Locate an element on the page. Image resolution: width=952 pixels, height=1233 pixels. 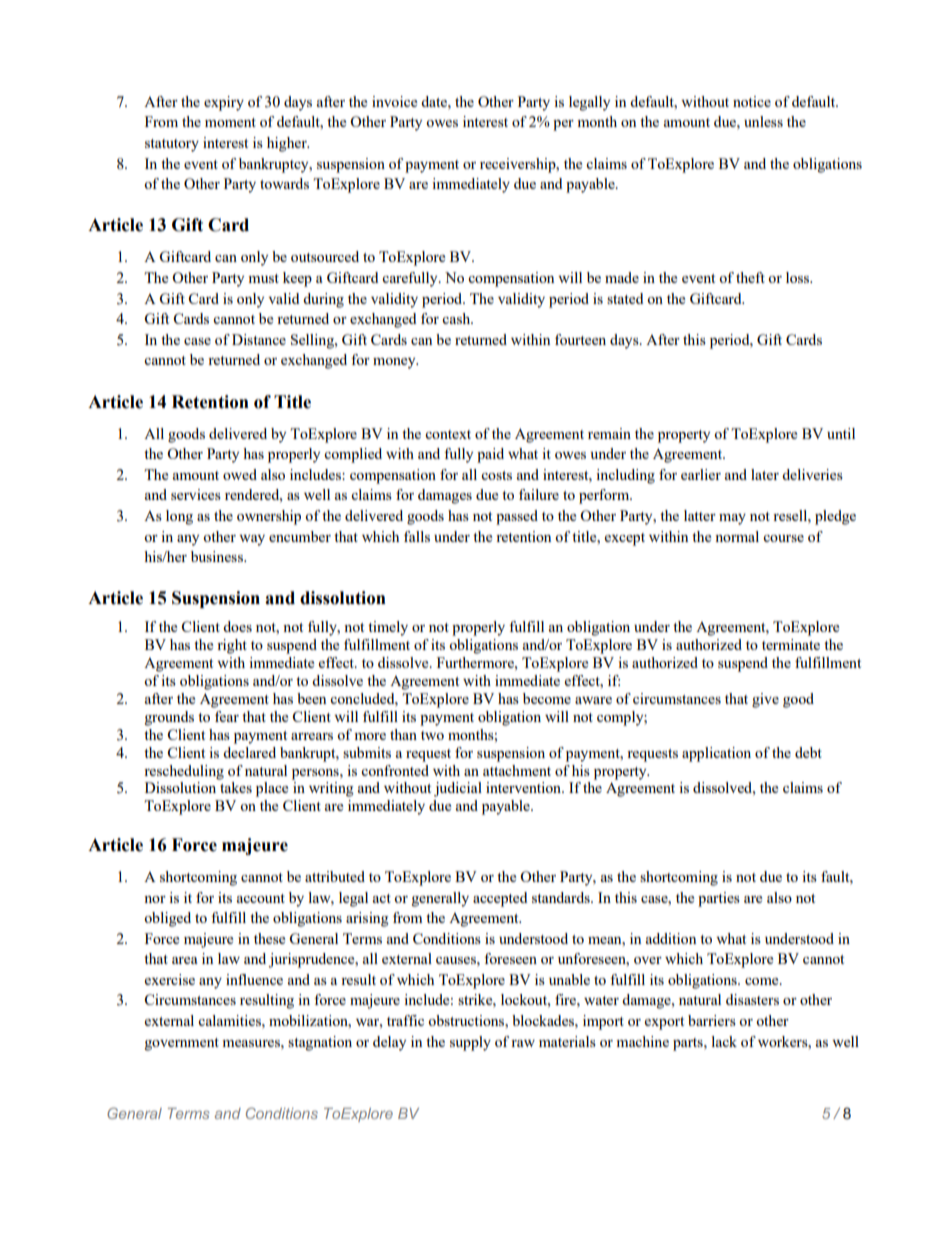
takes is located at coordinates (236, 787).
